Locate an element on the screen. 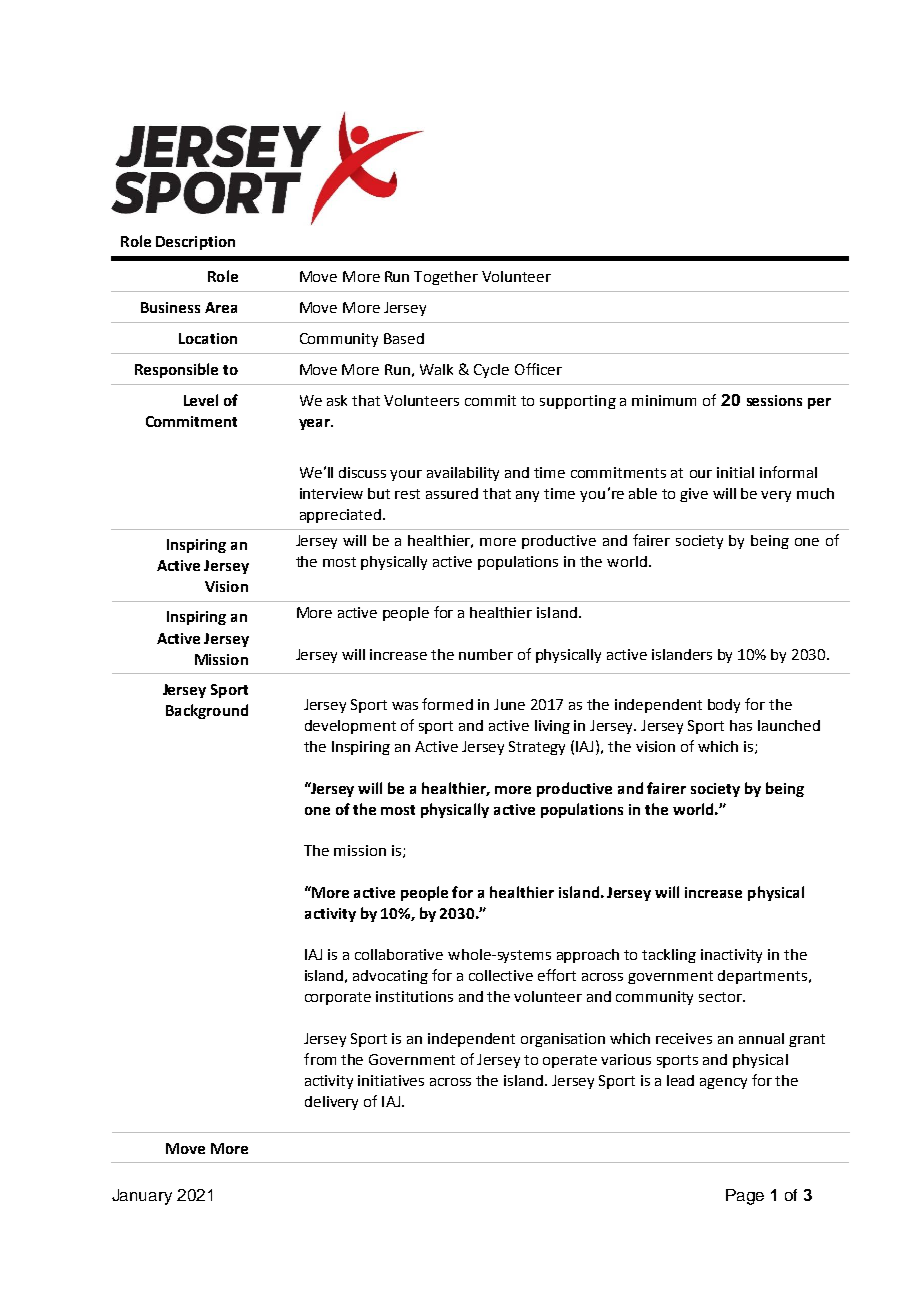 The image size is (924, 1308). Background is located at coordinates (207, 711).
